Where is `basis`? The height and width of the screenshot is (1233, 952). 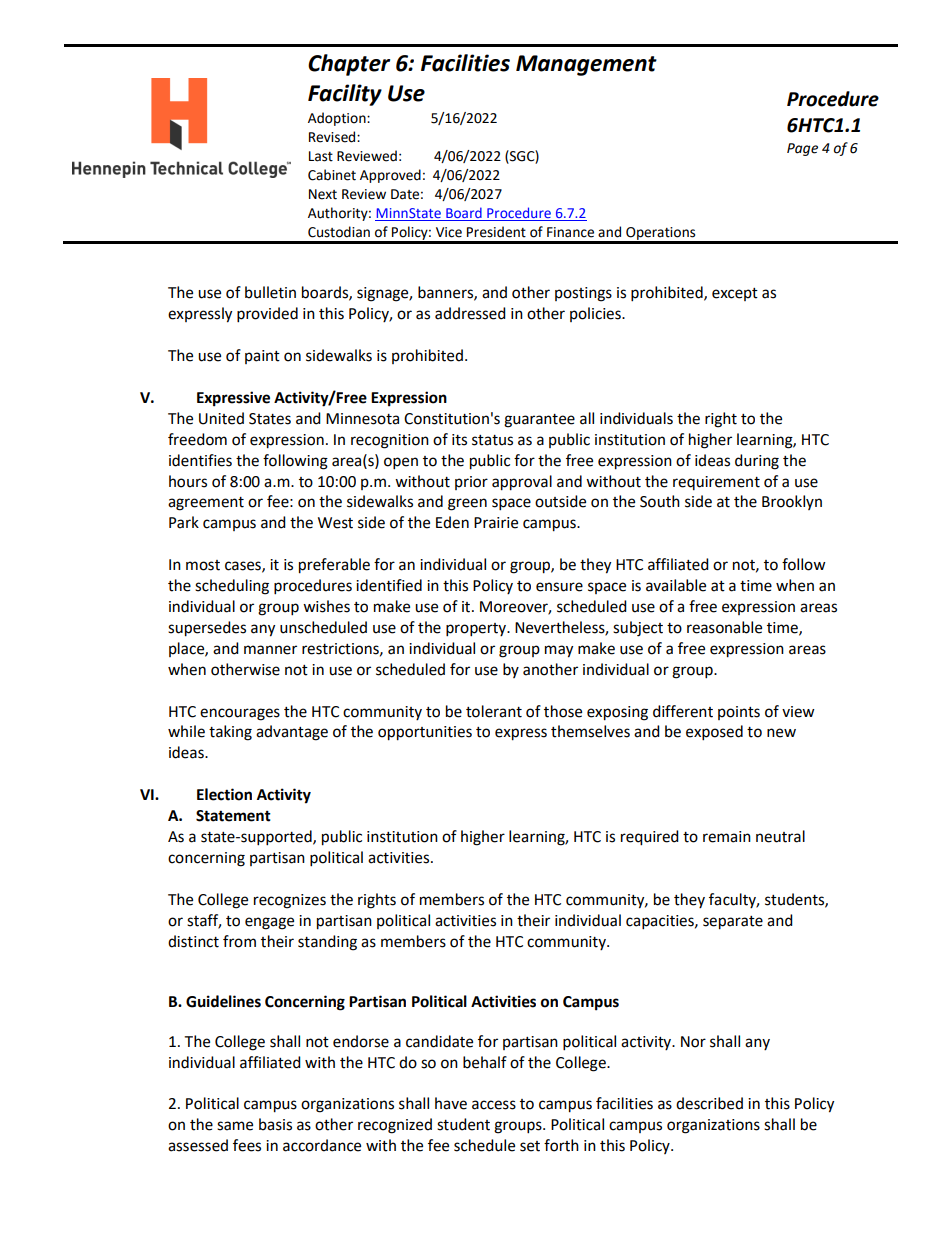 basis is located at coordinates (275, 1124).
